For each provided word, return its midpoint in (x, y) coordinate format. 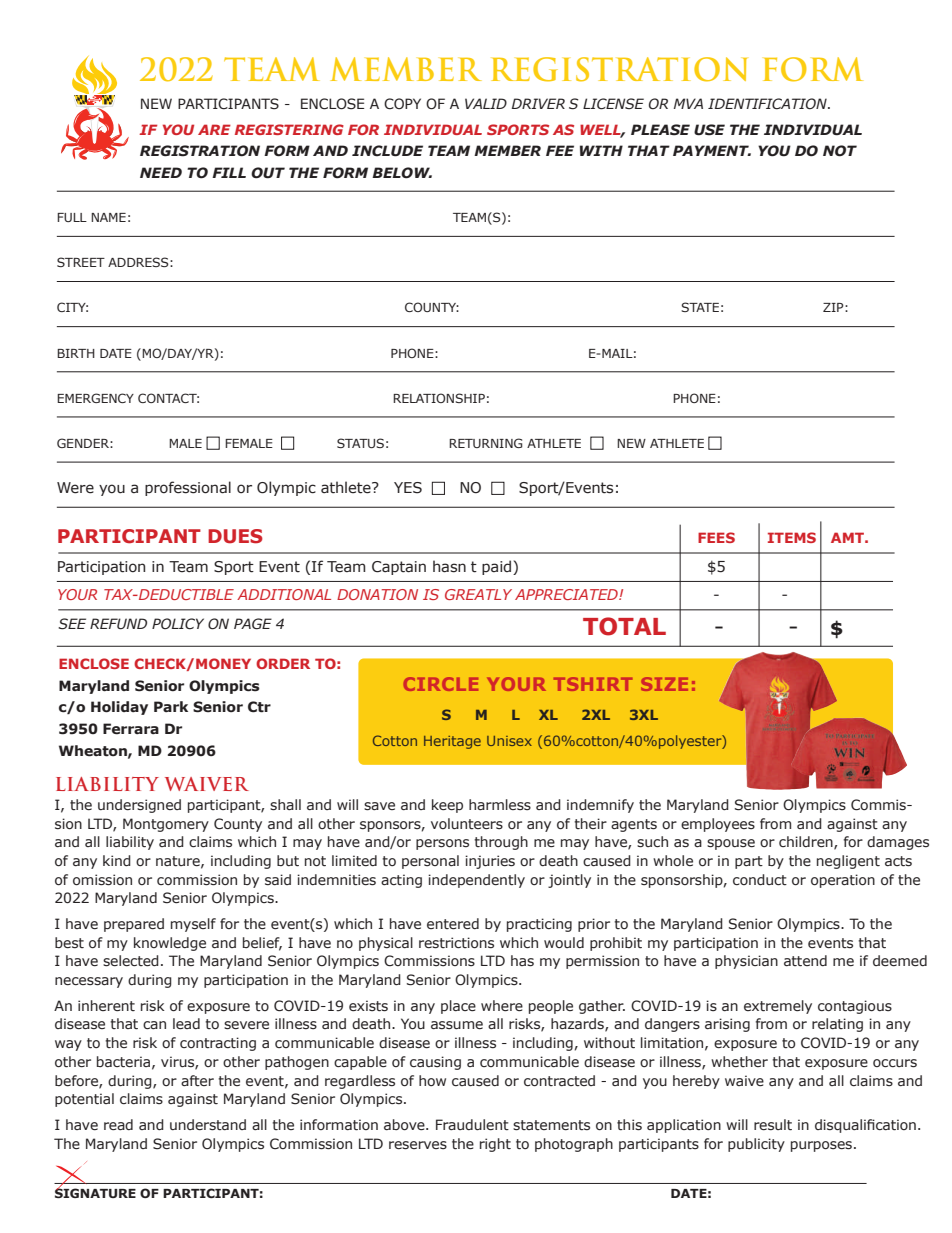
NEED (161, 172)
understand (208, 1125)
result (773, 1125)
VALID (486, 103)
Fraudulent (472, 1125)
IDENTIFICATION (768, 104)
